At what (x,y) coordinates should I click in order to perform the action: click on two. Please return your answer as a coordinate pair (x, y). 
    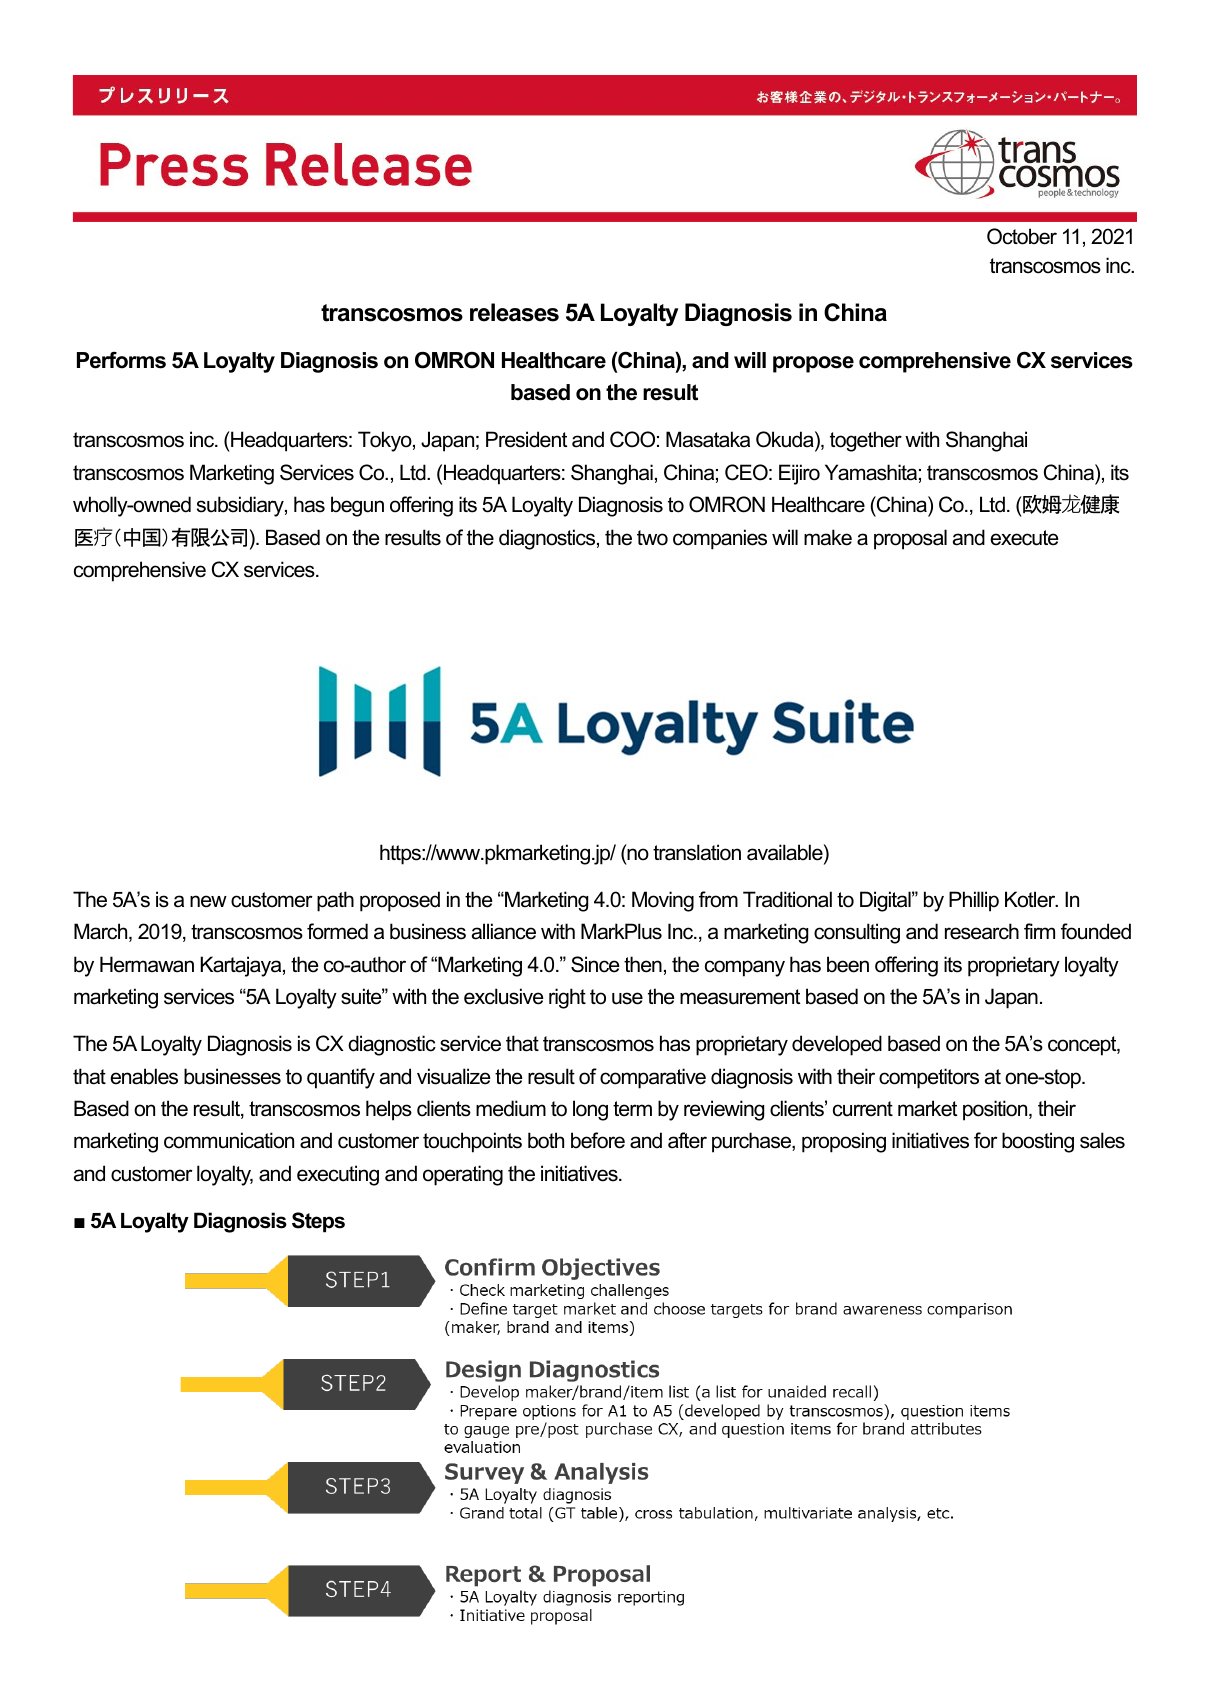
    Looking at the image, I should click on (652, 538).
